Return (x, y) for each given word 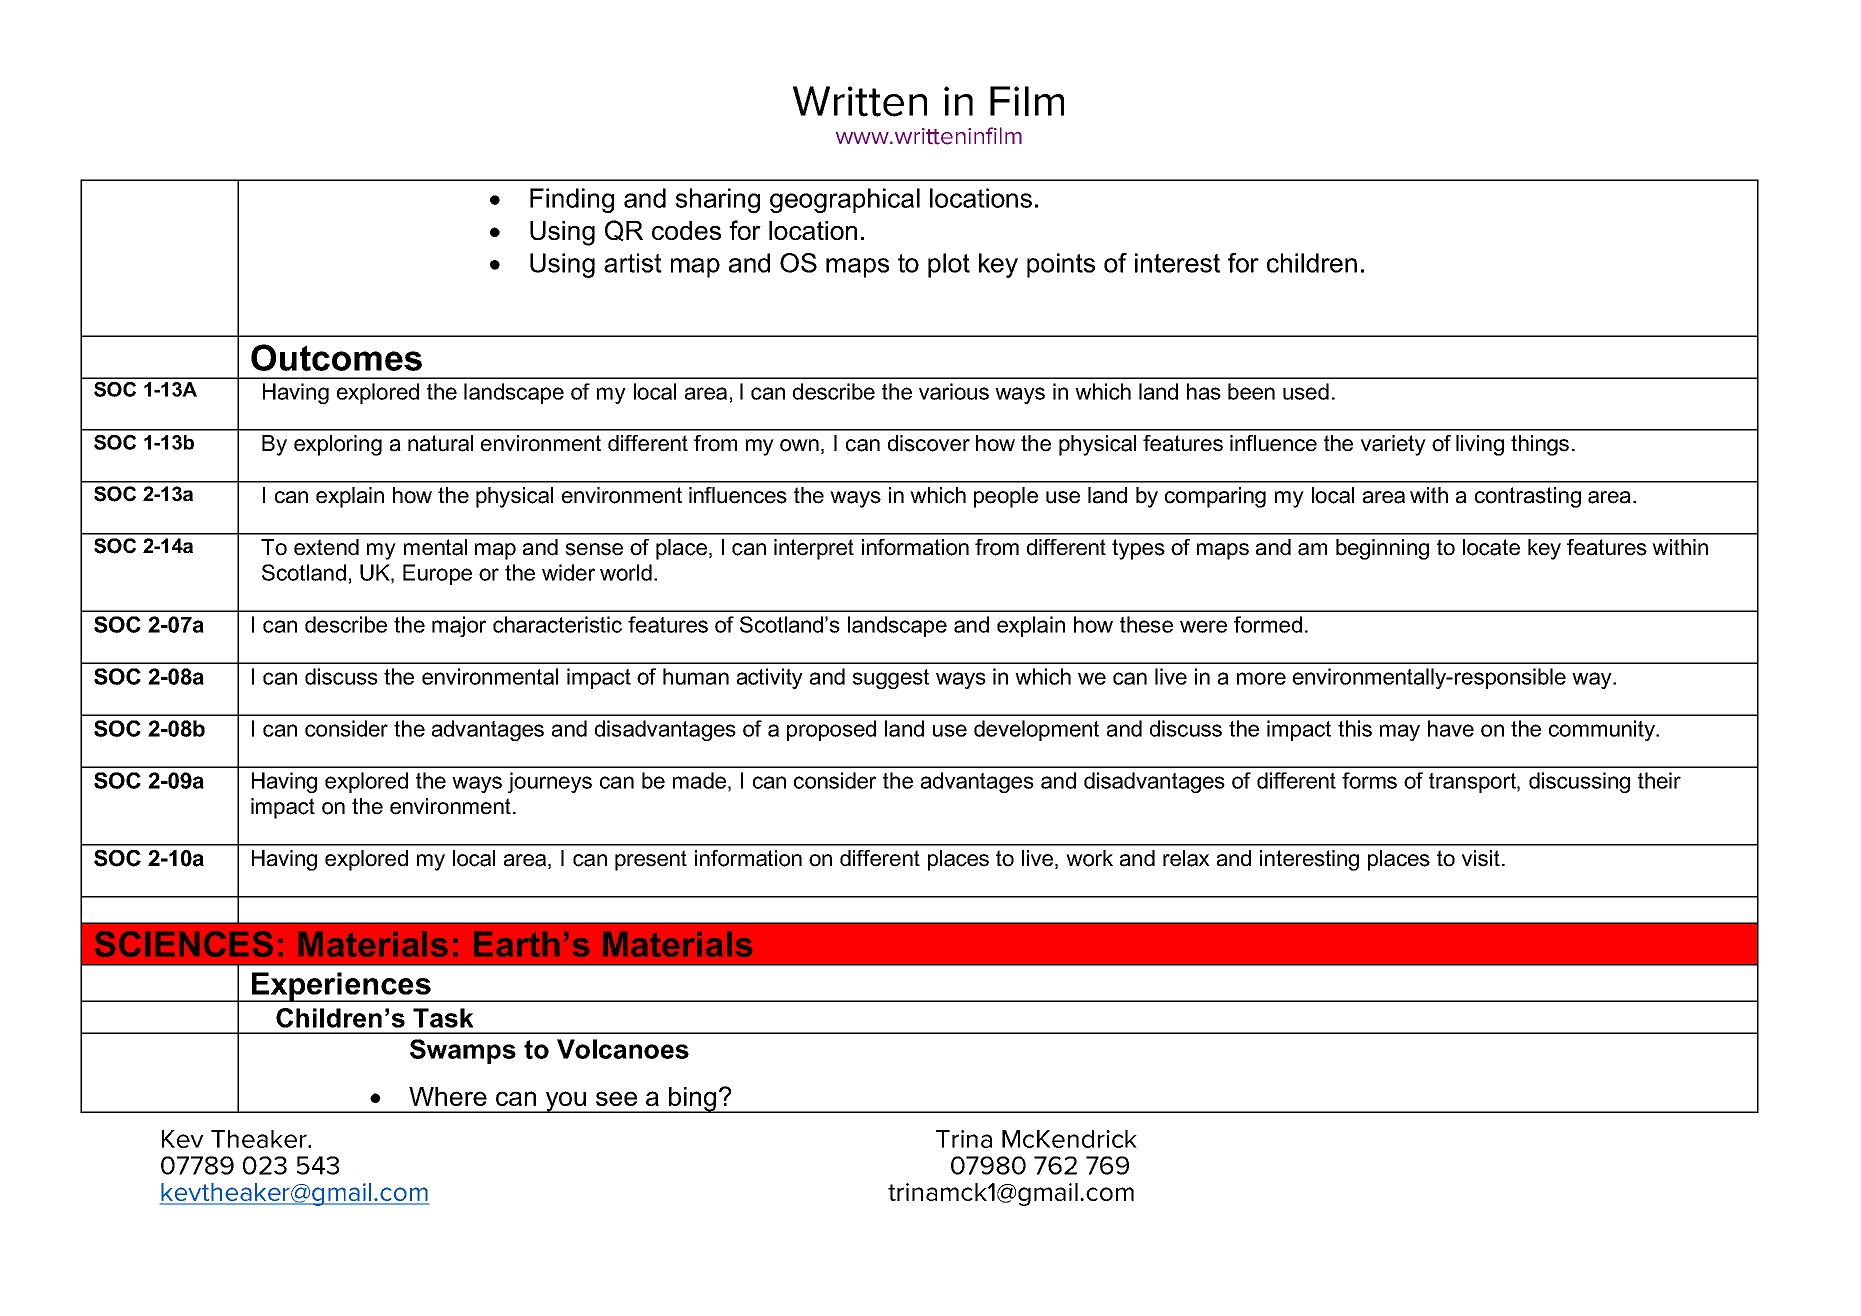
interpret (814, 549)
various (954, 391)
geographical (845, 200)
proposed (831, 730)
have (1451, 728)
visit (1481, 858)
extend (326, 547)
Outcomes (336, 357)
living (1480, 445)
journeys (550, 782)
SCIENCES (184, 944)
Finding (572, 200)
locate (1491, 547)
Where (448, 1096)
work (1089, 858)
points (1061, 265)
